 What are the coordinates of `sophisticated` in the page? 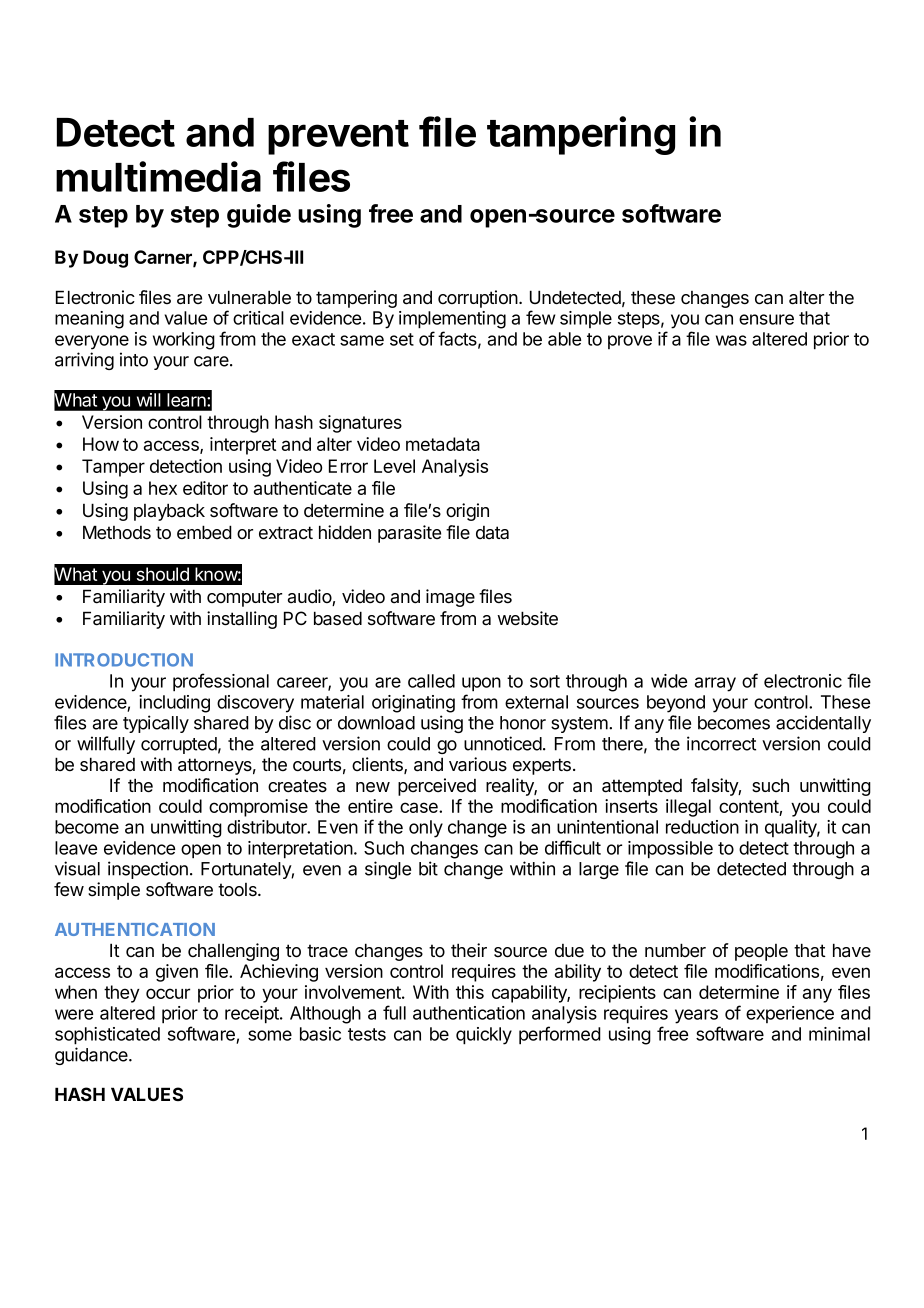 It's located at (107, 1036).
